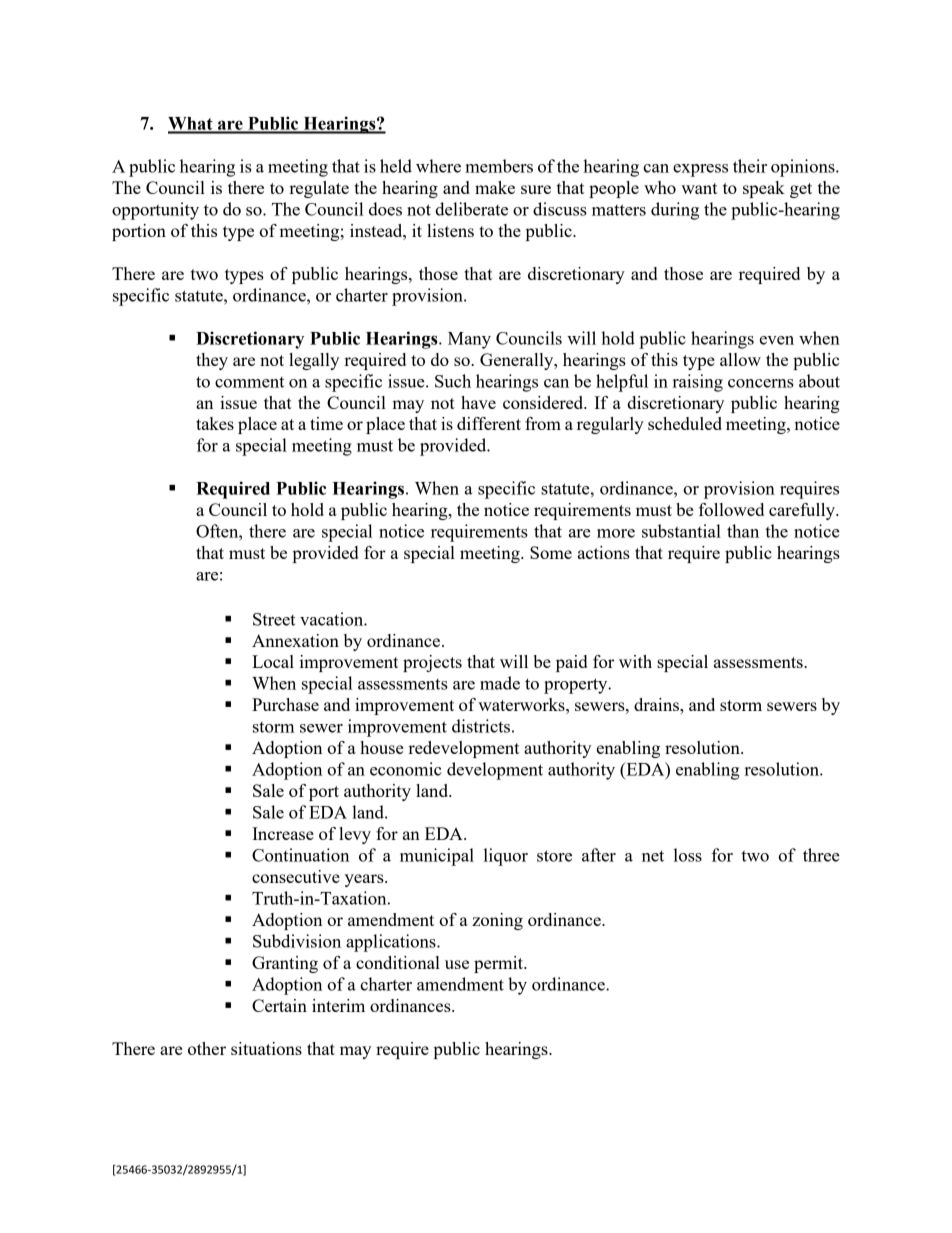 This screenshot has height=1233, width=952. What do you see at coordinates (500, 683) in the screenshot?
I see `made` at bounding box center [500, 683].
